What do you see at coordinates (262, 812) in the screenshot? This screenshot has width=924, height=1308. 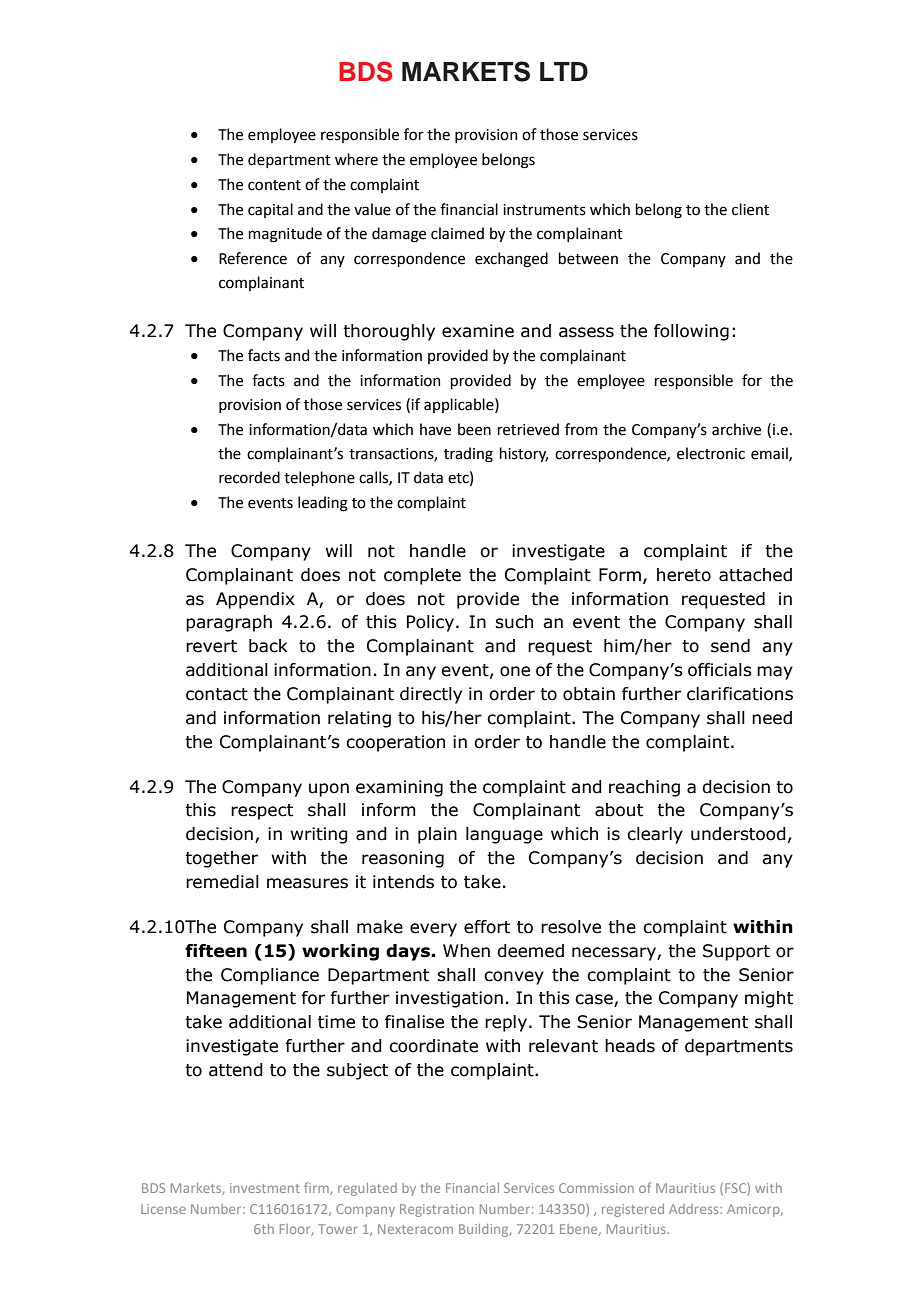 I see `respect` at bounding box center [262, 812].
